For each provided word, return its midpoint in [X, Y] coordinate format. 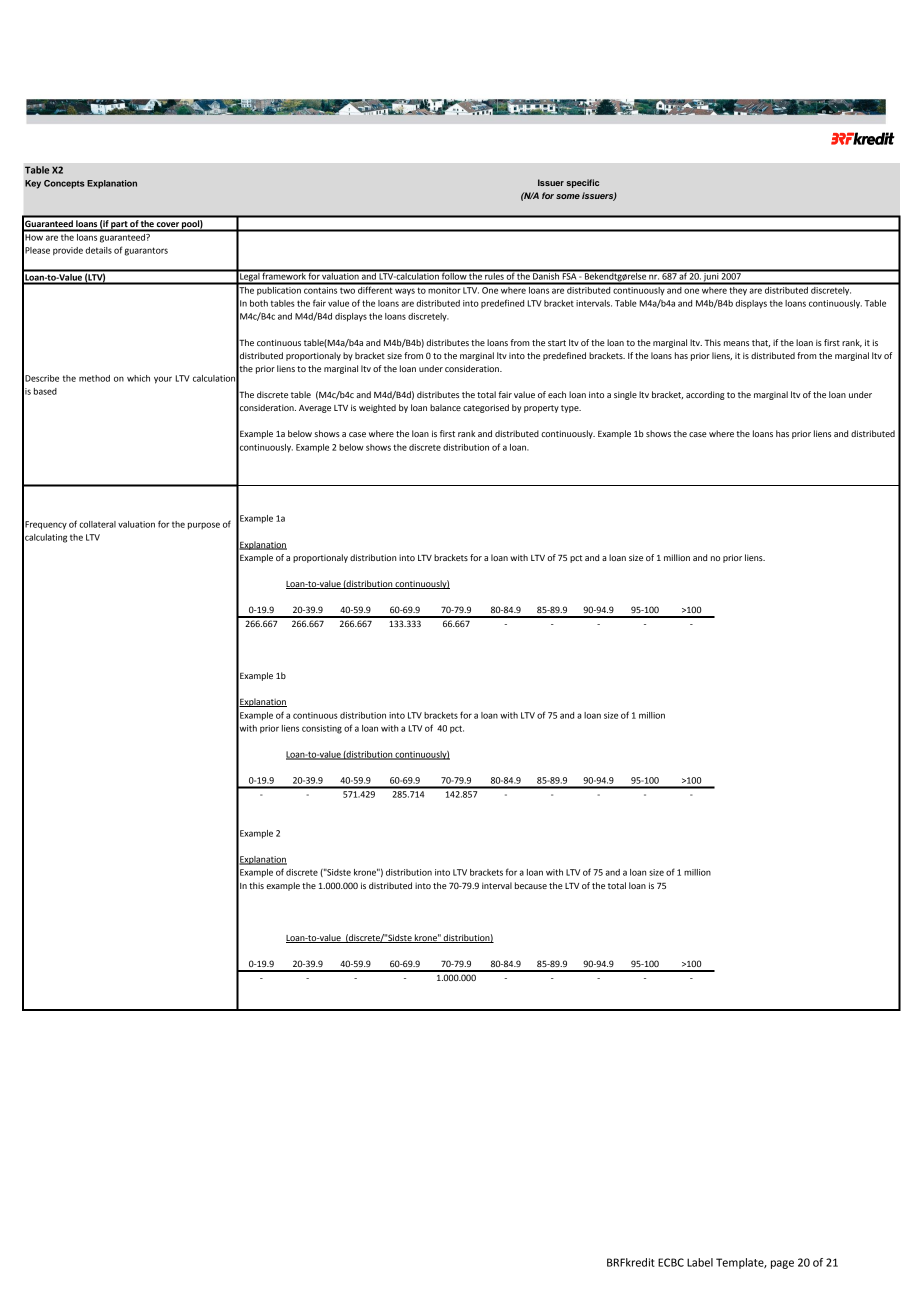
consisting [322, 729]
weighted [377, 408]
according [705, 395]
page [782, 1264]
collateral [97, 524]
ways [405, 292]
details [98, 250]
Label [700, 1262]
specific [583, 183]
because [531, 885]
